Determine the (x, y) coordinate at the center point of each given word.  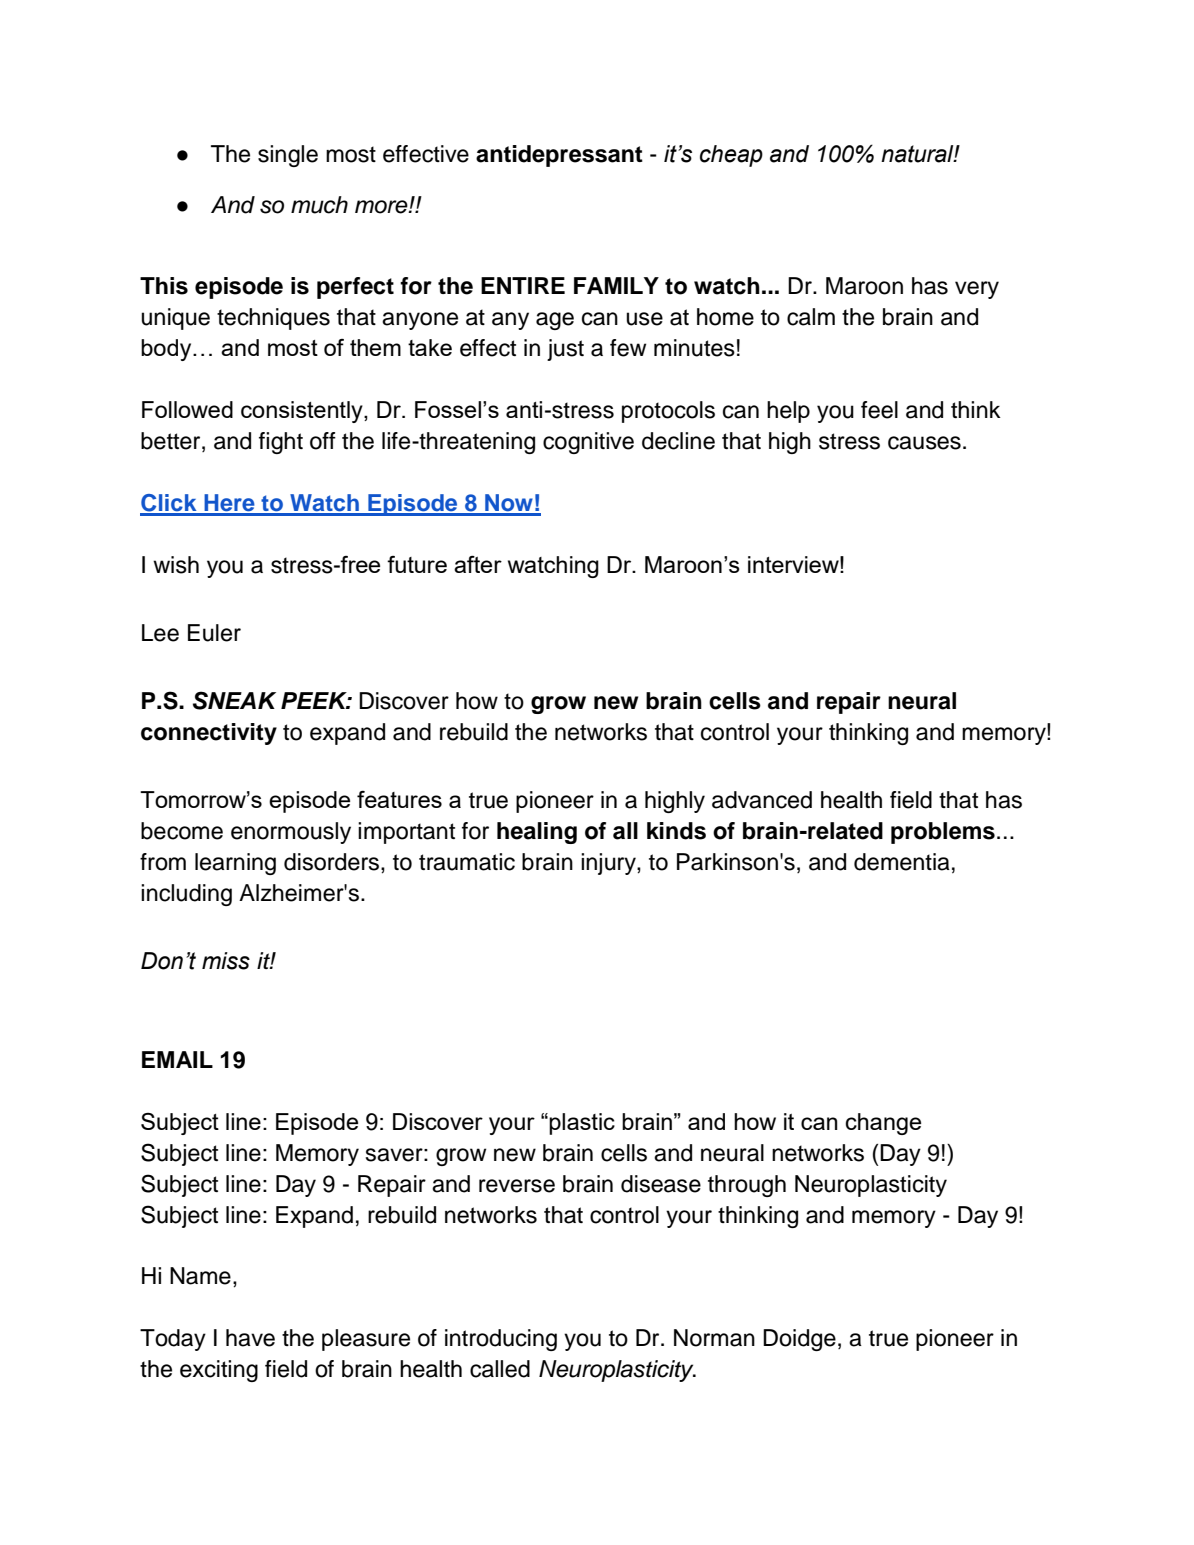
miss (226, 961)
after (478, 564)
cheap (731, 156)
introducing (501, 1340)
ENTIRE (523, 285)
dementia (902, 862)
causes (924, 443)
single (288, 156)
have (250, 1338)
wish (176, 565)
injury (609, 864)
